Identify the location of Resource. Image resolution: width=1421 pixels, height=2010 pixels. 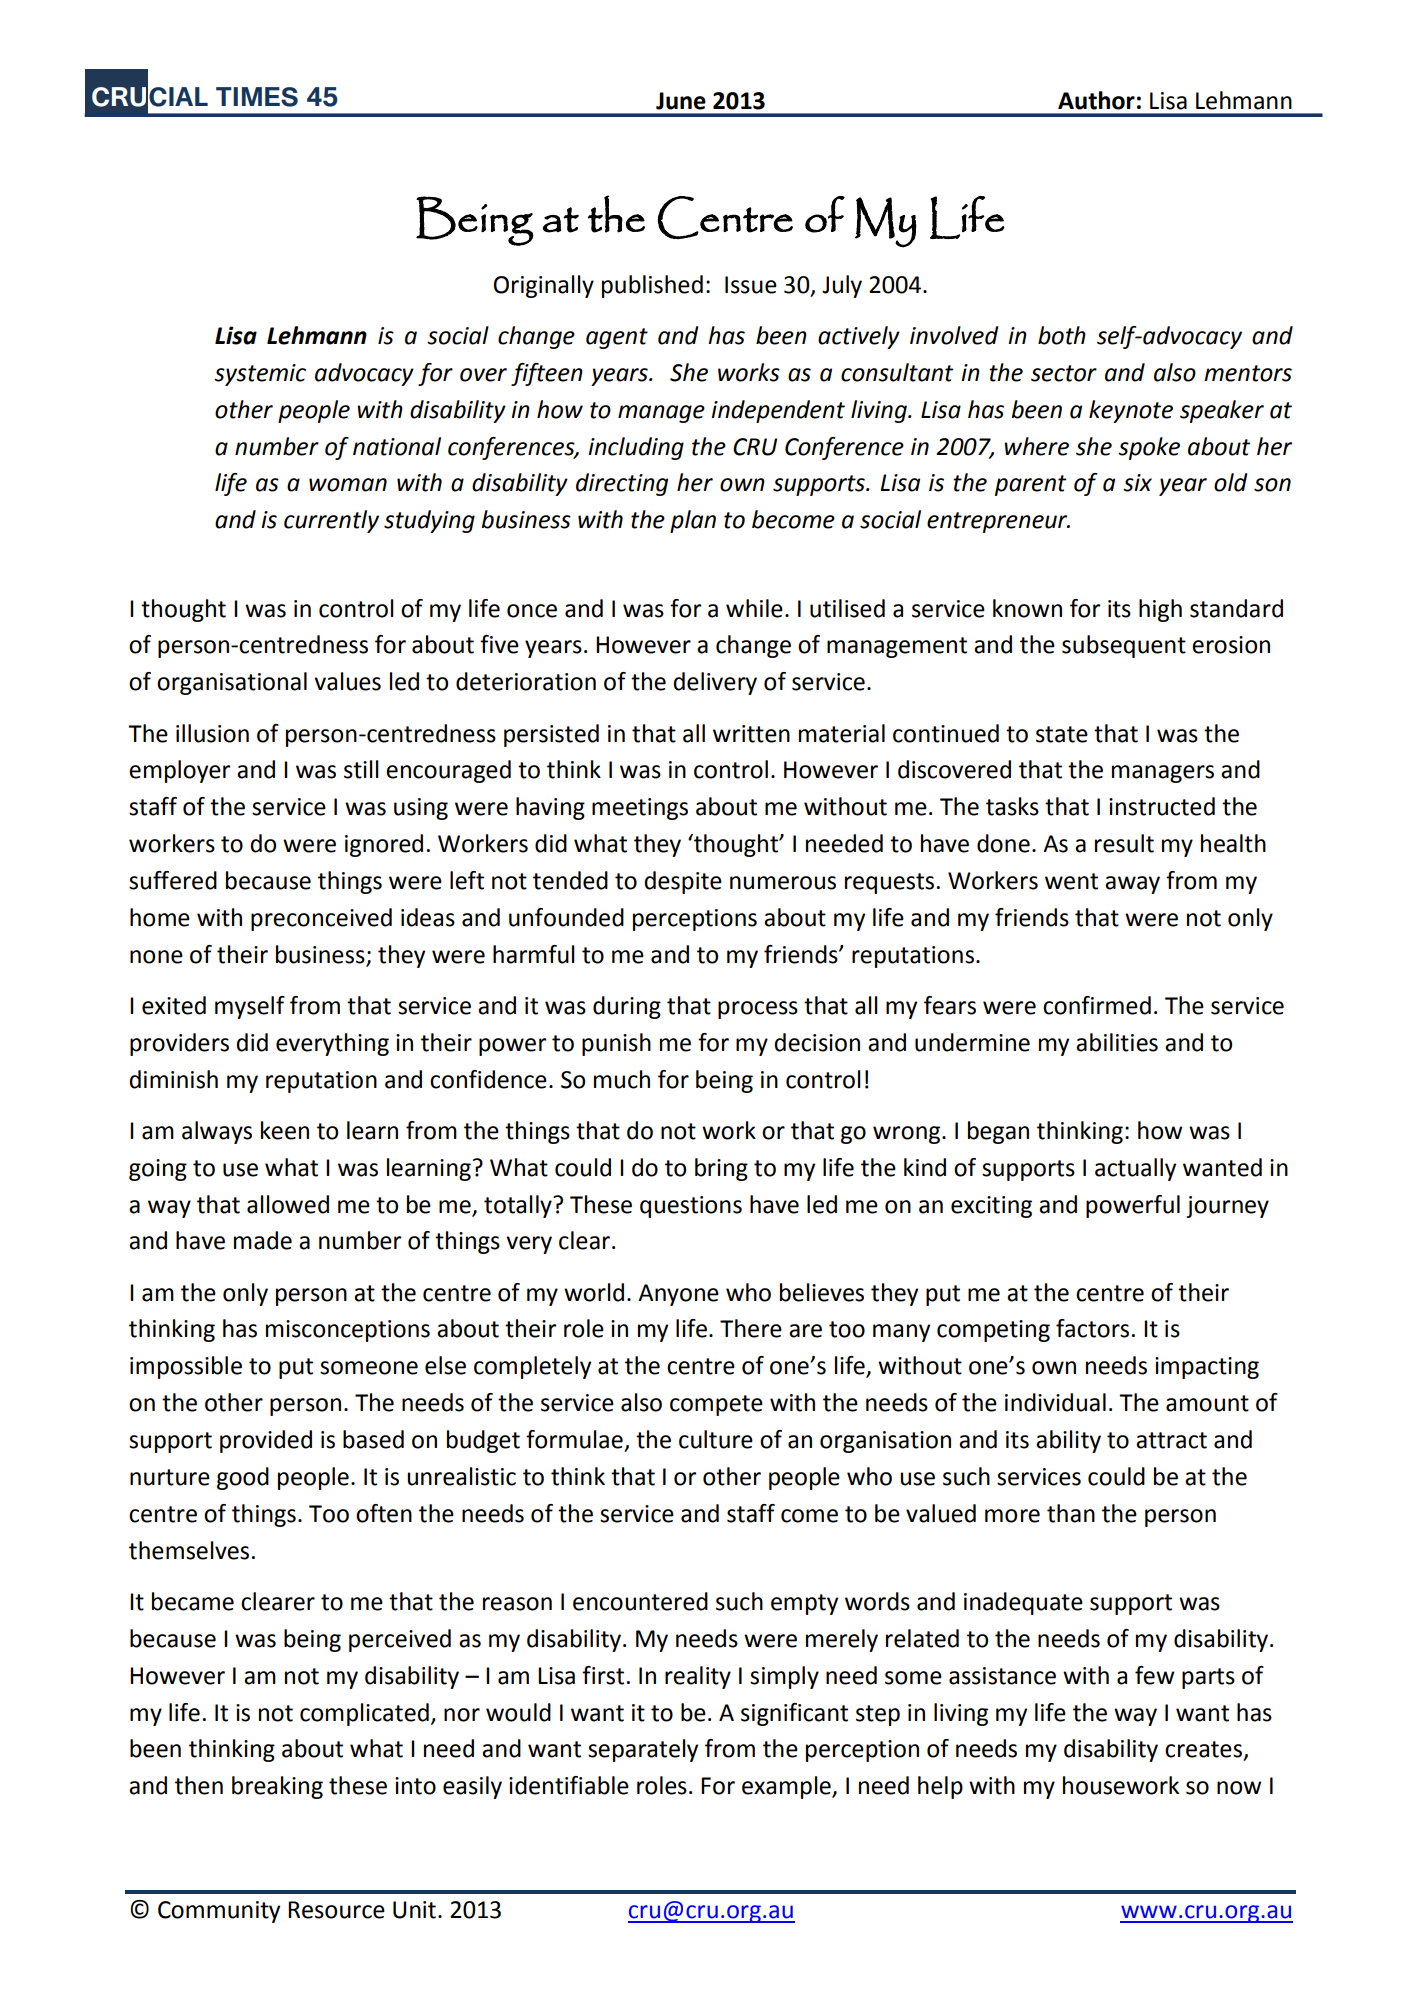
(336, 1910).
